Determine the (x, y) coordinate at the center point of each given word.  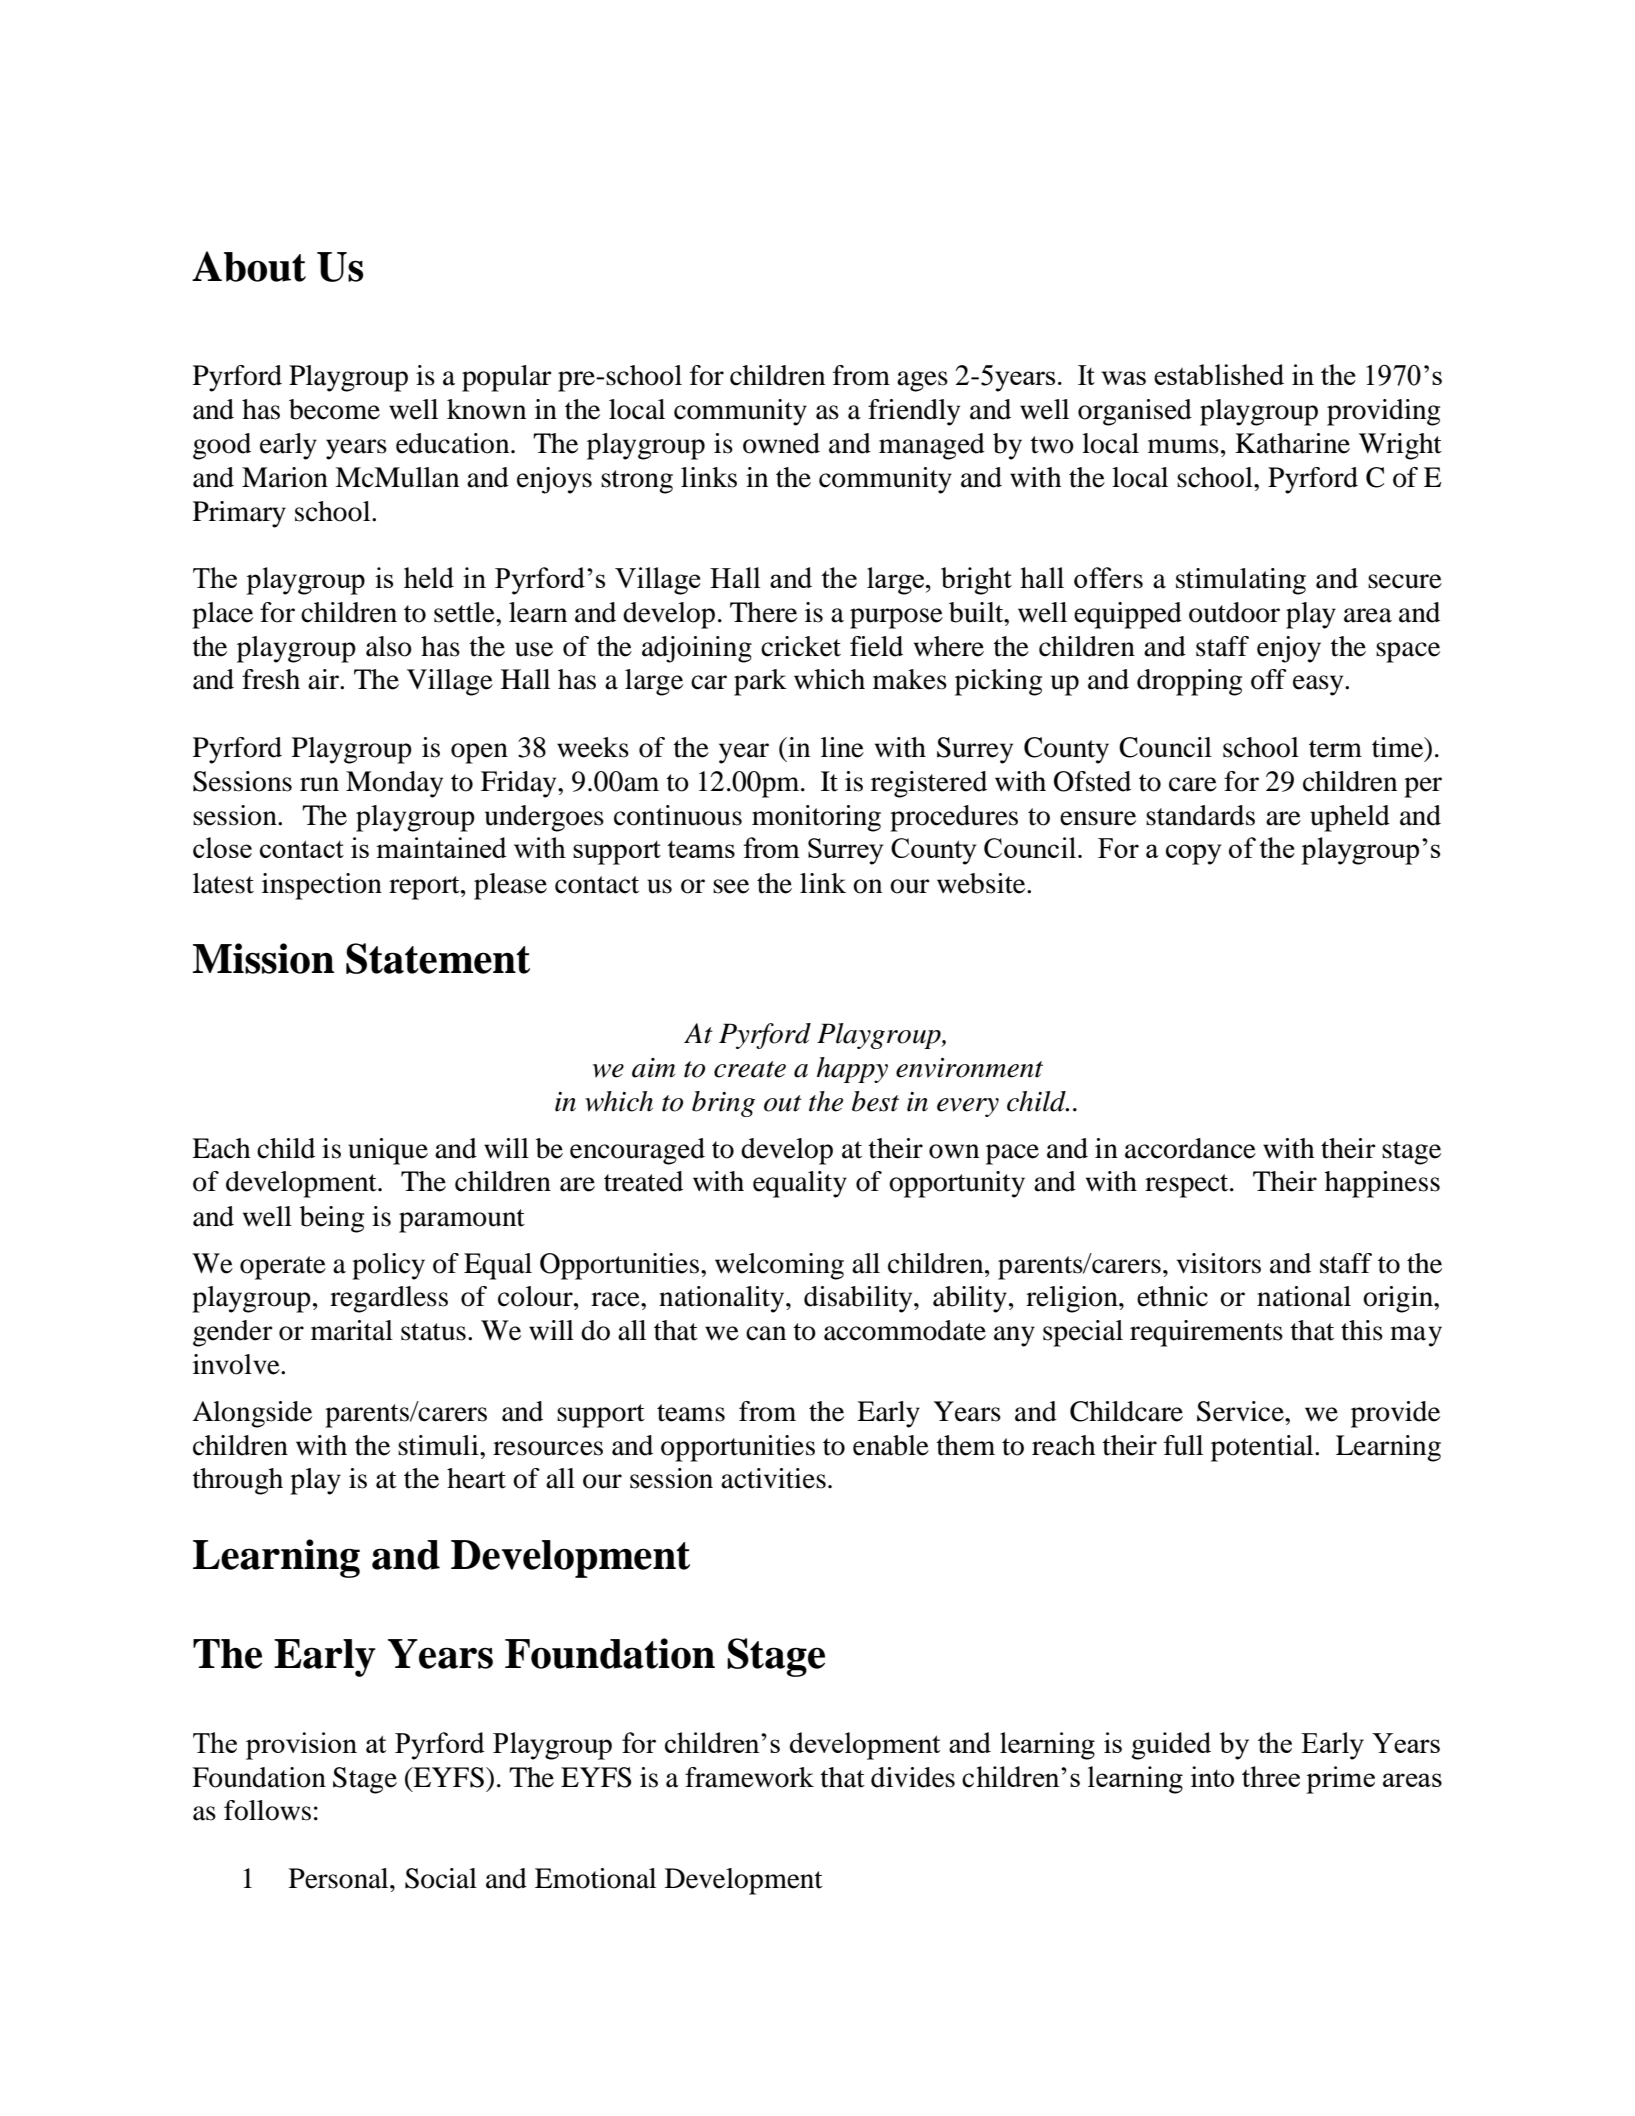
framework (749, 1777)
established (1219, 374)
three (1271, 1776)
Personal (340, 1878)
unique (388, 1151)
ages (922, 381)
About (249, 266)
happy (852, 1070)
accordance (1190, 1148)
